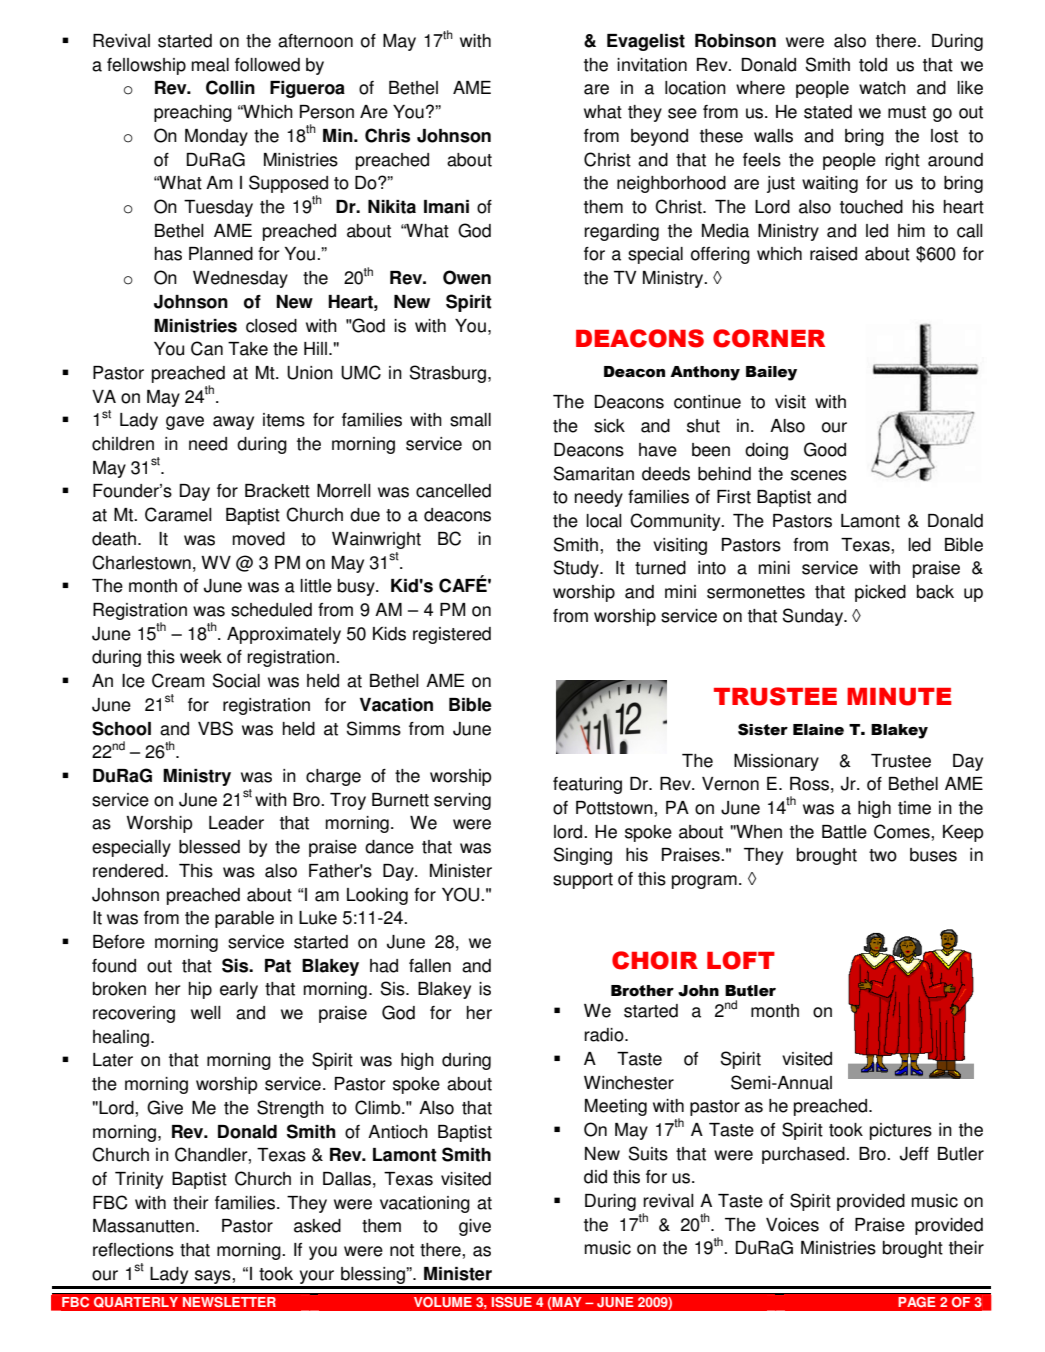 The image size is (1045, 1352). I want to click on week, so click(201, 657).
